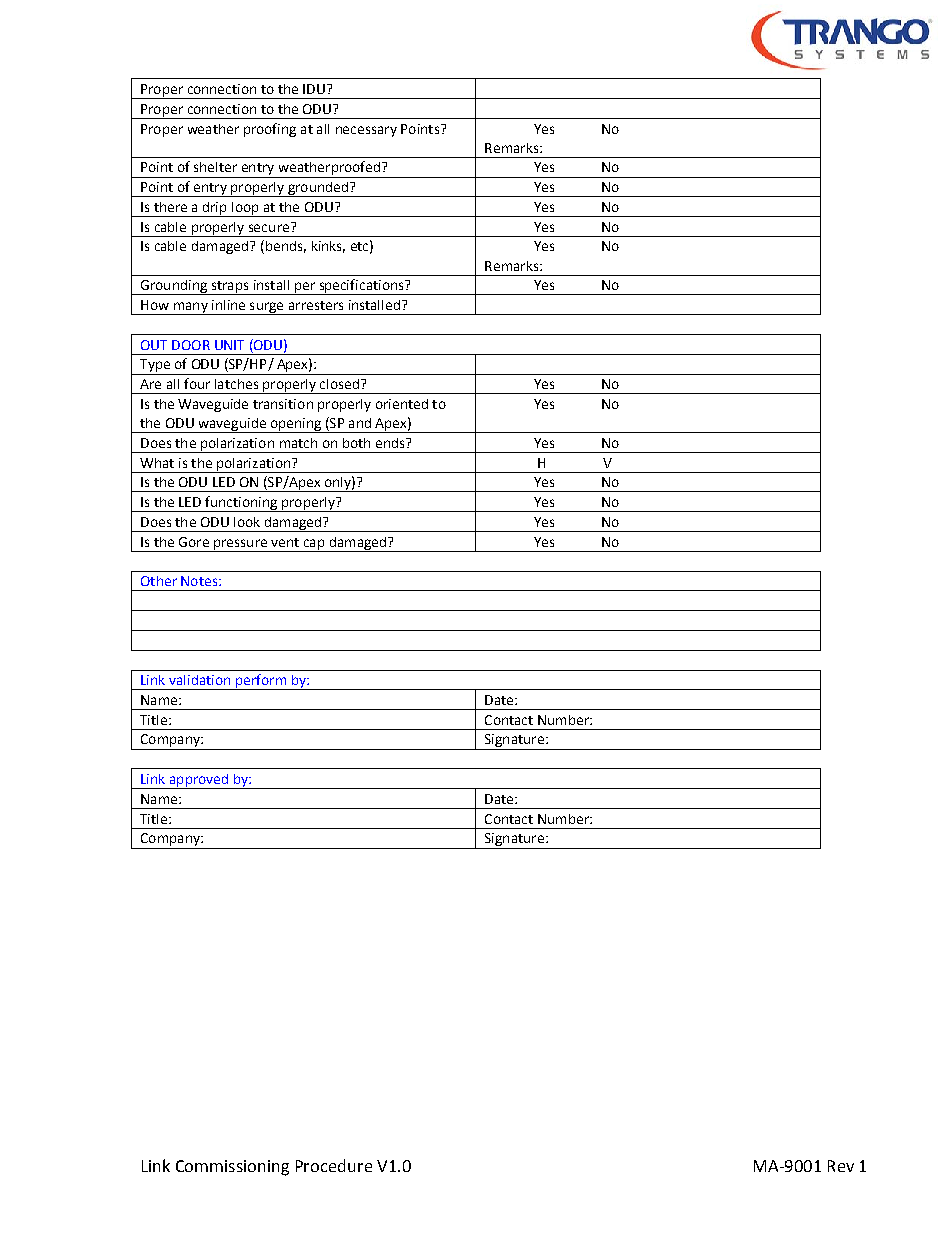 The image size is (952, 1233). I want to click on necessary, so click(366, 131).
